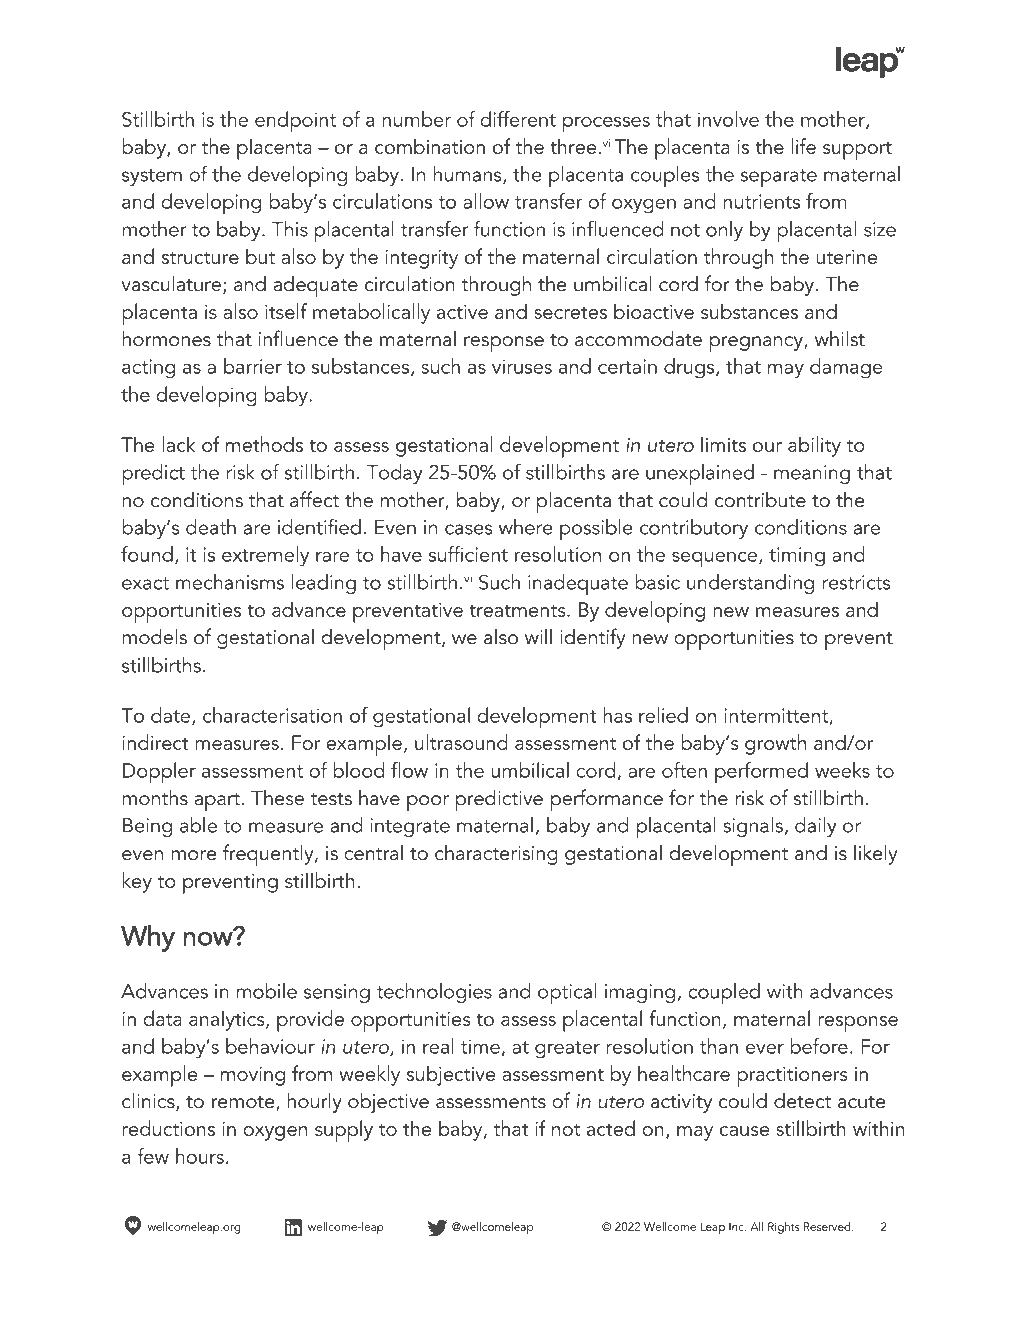  What do you see at coordinates (724, 993) in the page?
I see `coupled` at bounding box center [724, 993].
